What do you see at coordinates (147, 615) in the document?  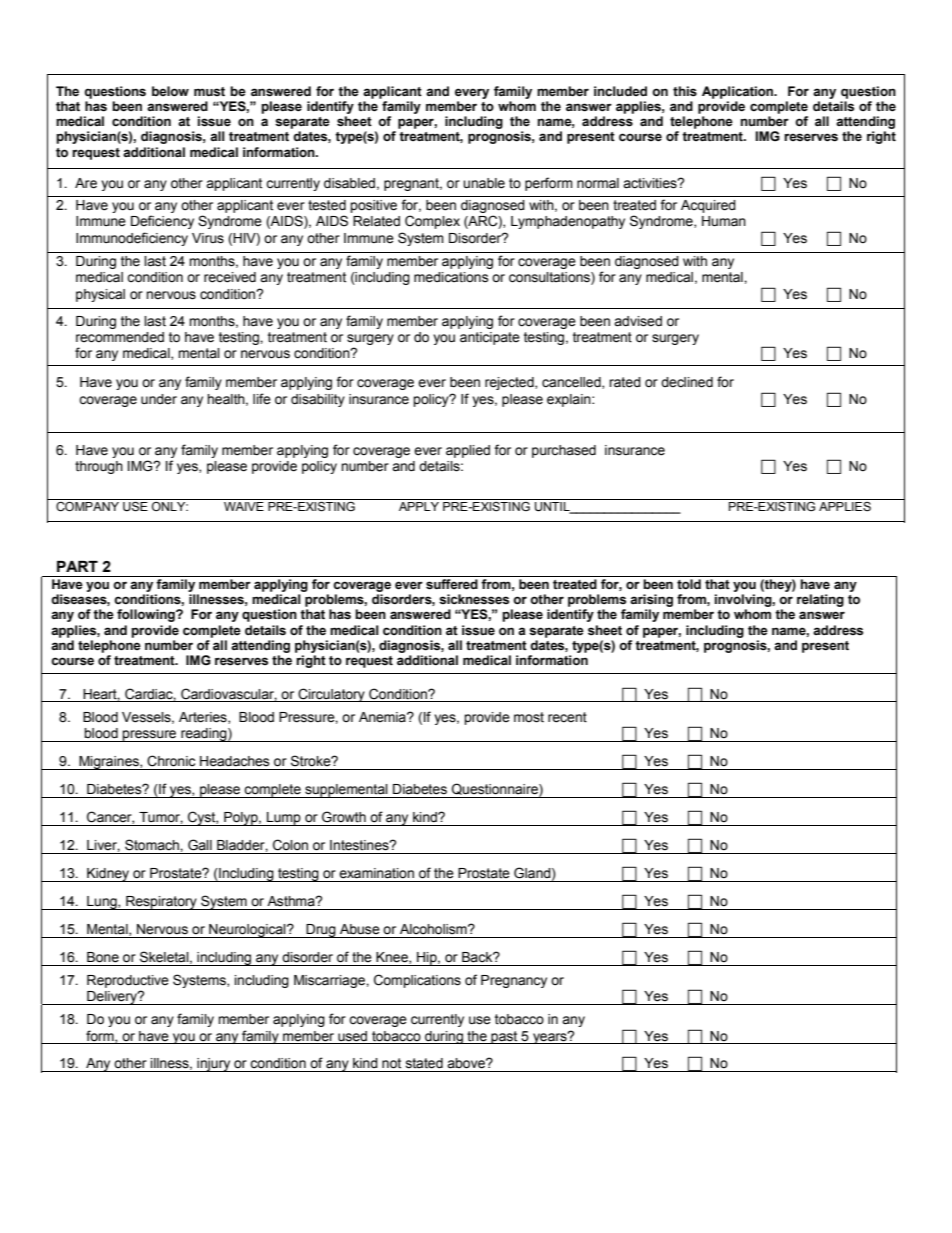 I see `following` at bounding box center [147, 615].
